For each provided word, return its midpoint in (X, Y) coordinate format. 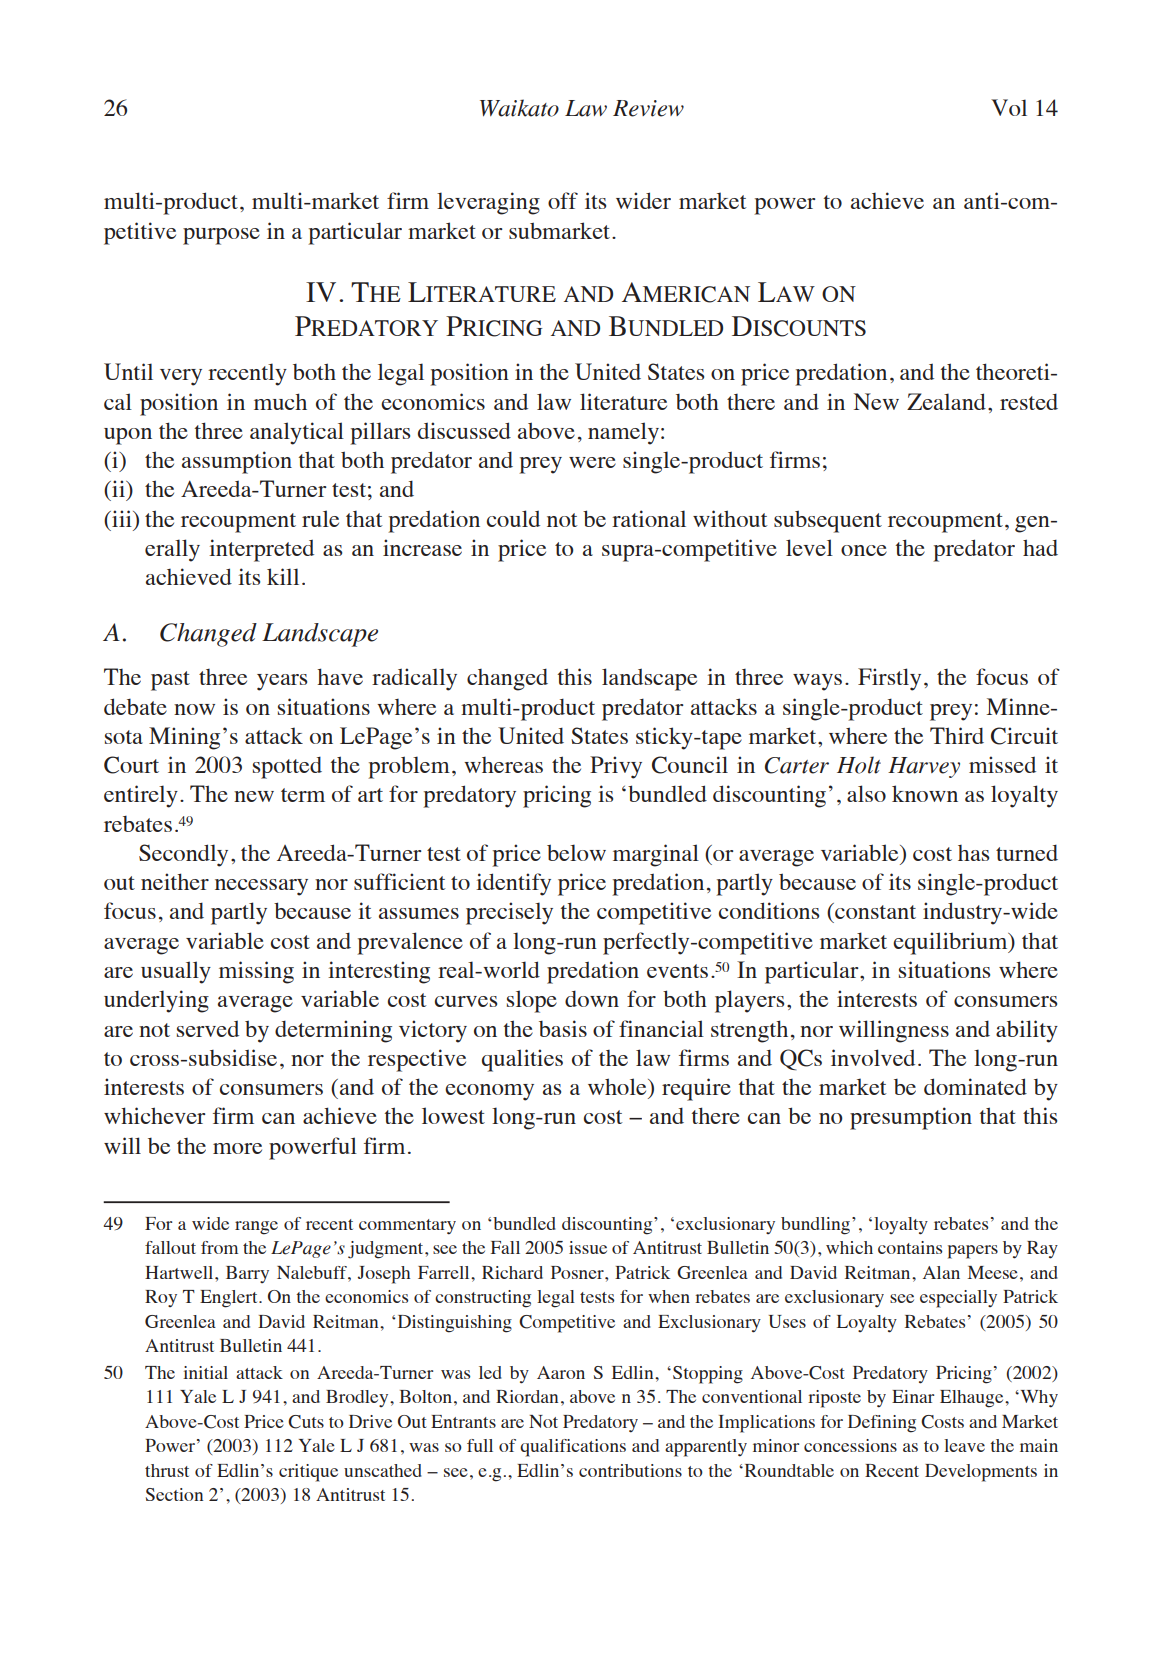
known (925, 793)
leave (964, 1445)
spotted (287, 767)
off (563, 200)
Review (648, 108)
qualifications (573, 1448)
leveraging (488, 203)
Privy (616, 767)
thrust (167, 1470)
